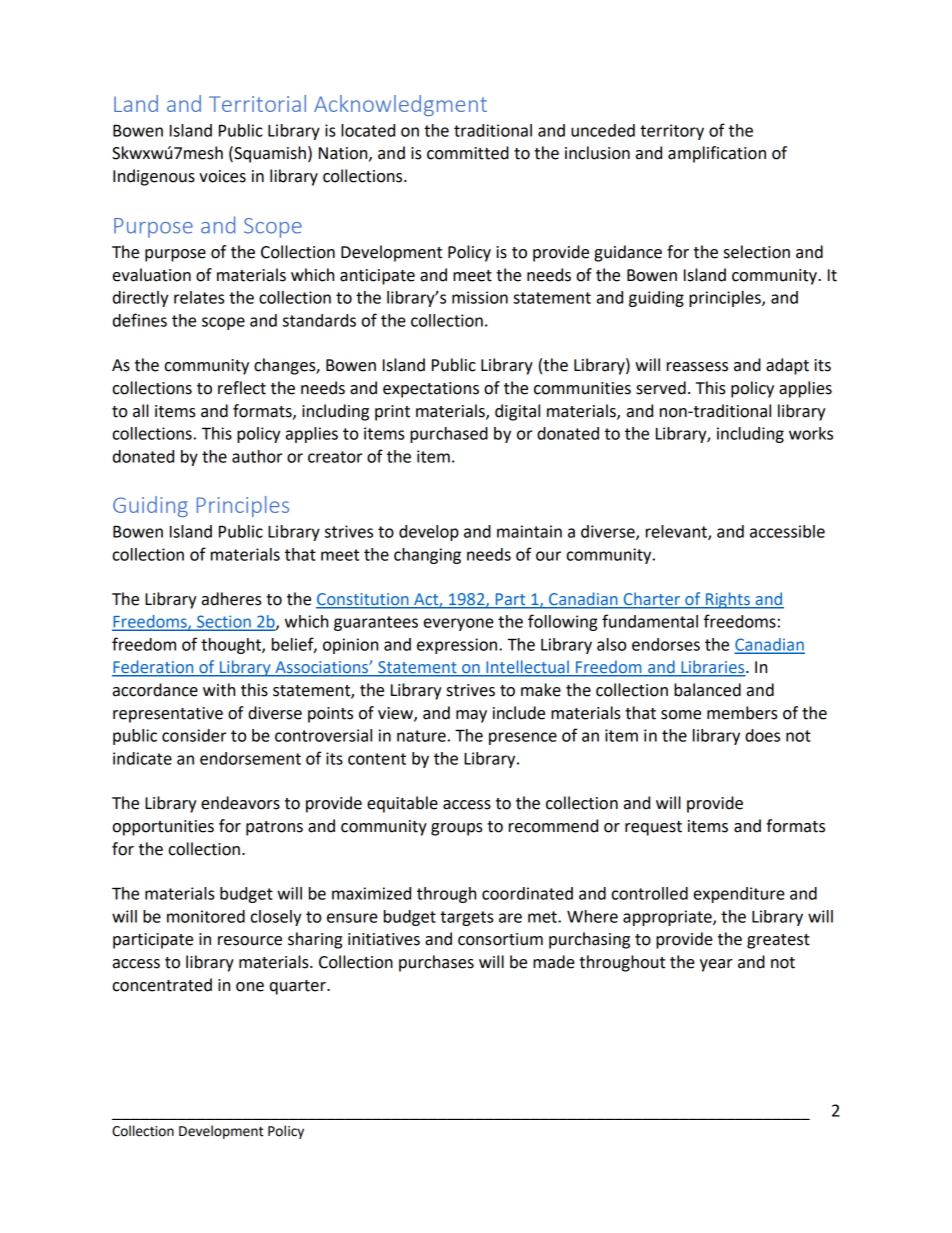  I want to click on balanced, so click(707, 690).
